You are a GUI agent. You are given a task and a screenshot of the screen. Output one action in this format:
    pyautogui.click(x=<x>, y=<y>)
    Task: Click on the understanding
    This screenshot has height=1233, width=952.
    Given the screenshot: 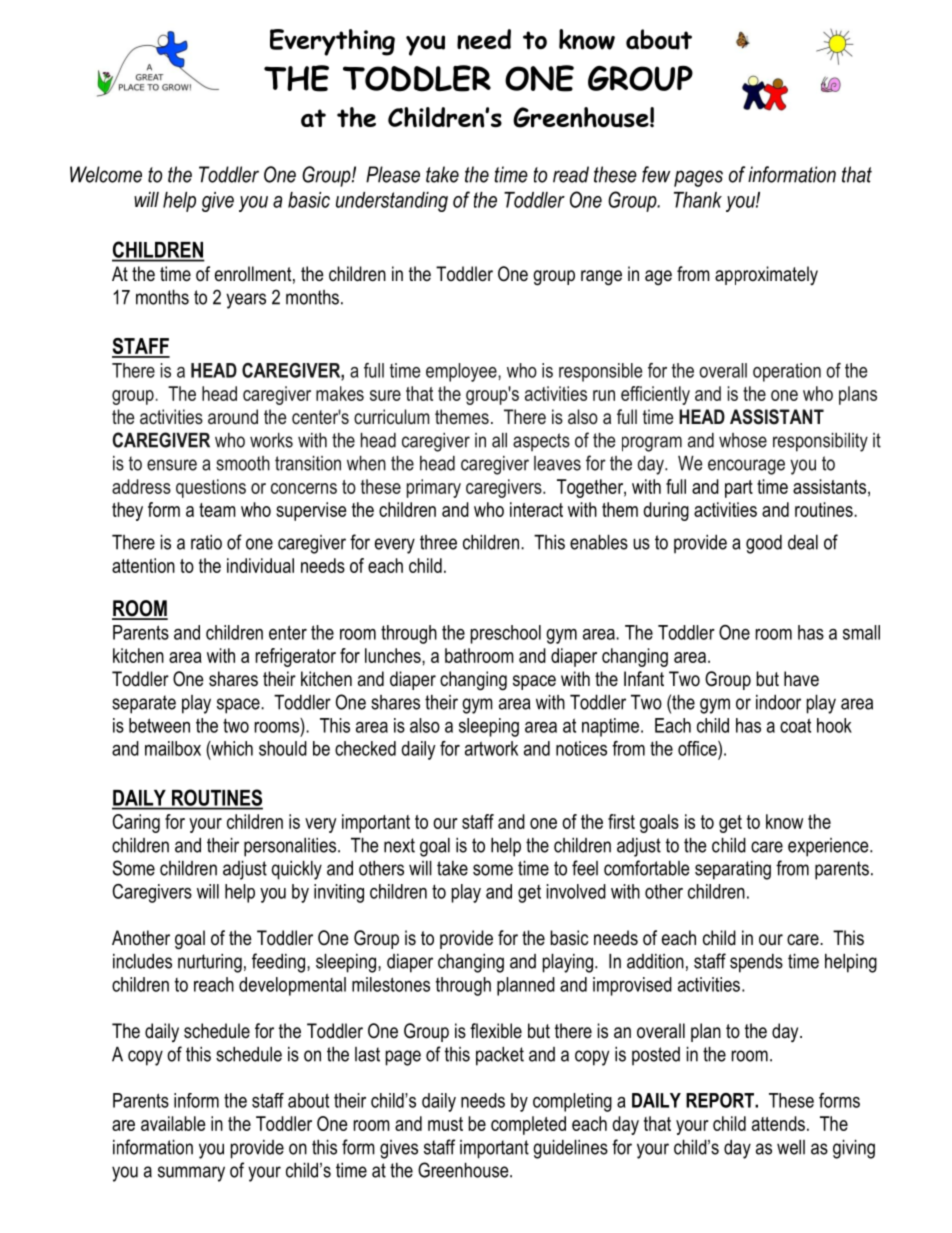 What is the action you would take?
    pyautogui.click(x=392, y=202)
